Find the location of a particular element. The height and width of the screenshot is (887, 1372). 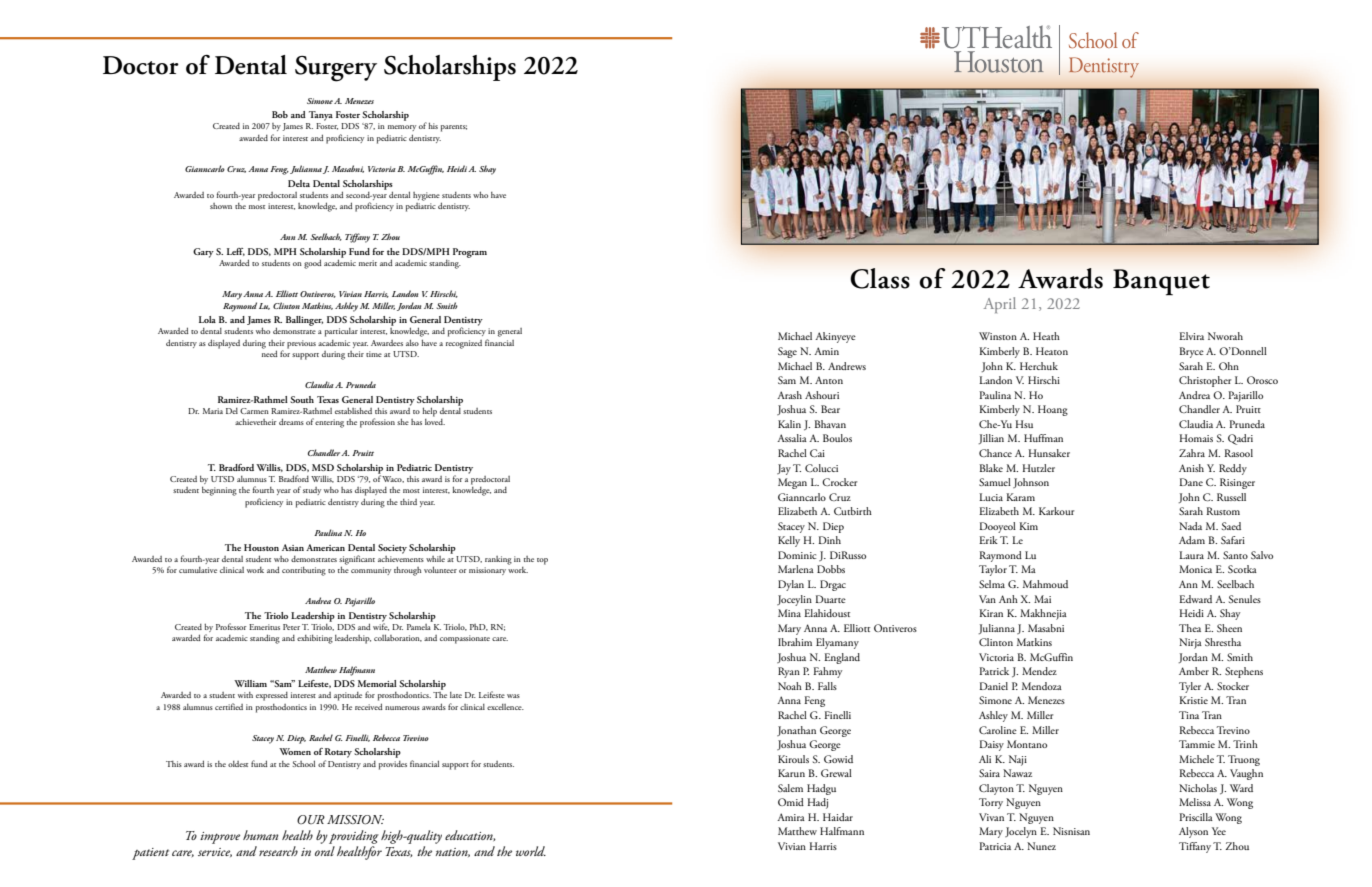

Elvira is located at coordinates (1191, 336).
